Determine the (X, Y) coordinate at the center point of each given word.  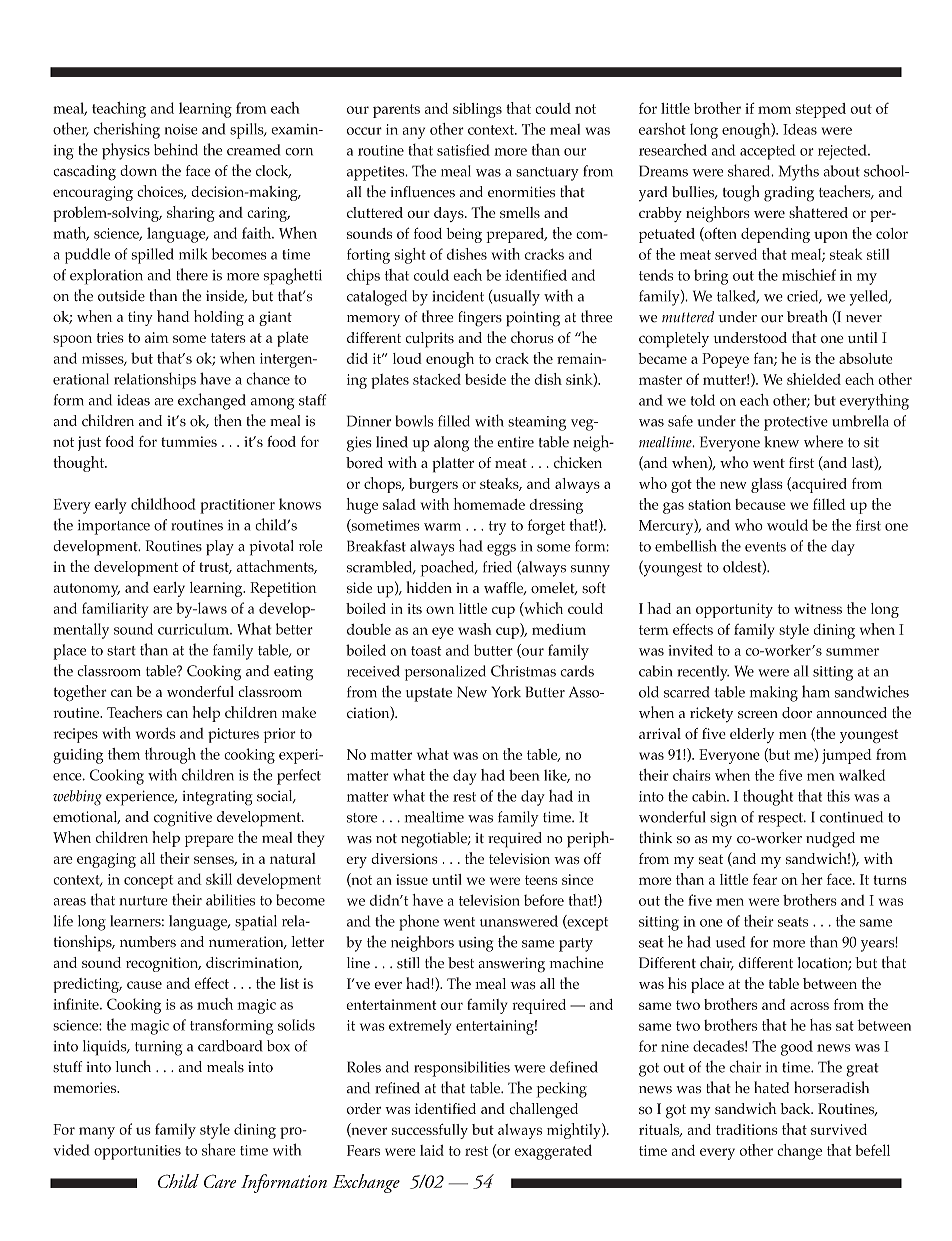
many (97, 1133)
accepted (768, 152)
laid (432, 1150)
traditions (747, 1129)
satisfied (463, 150)
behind (176, 149)
